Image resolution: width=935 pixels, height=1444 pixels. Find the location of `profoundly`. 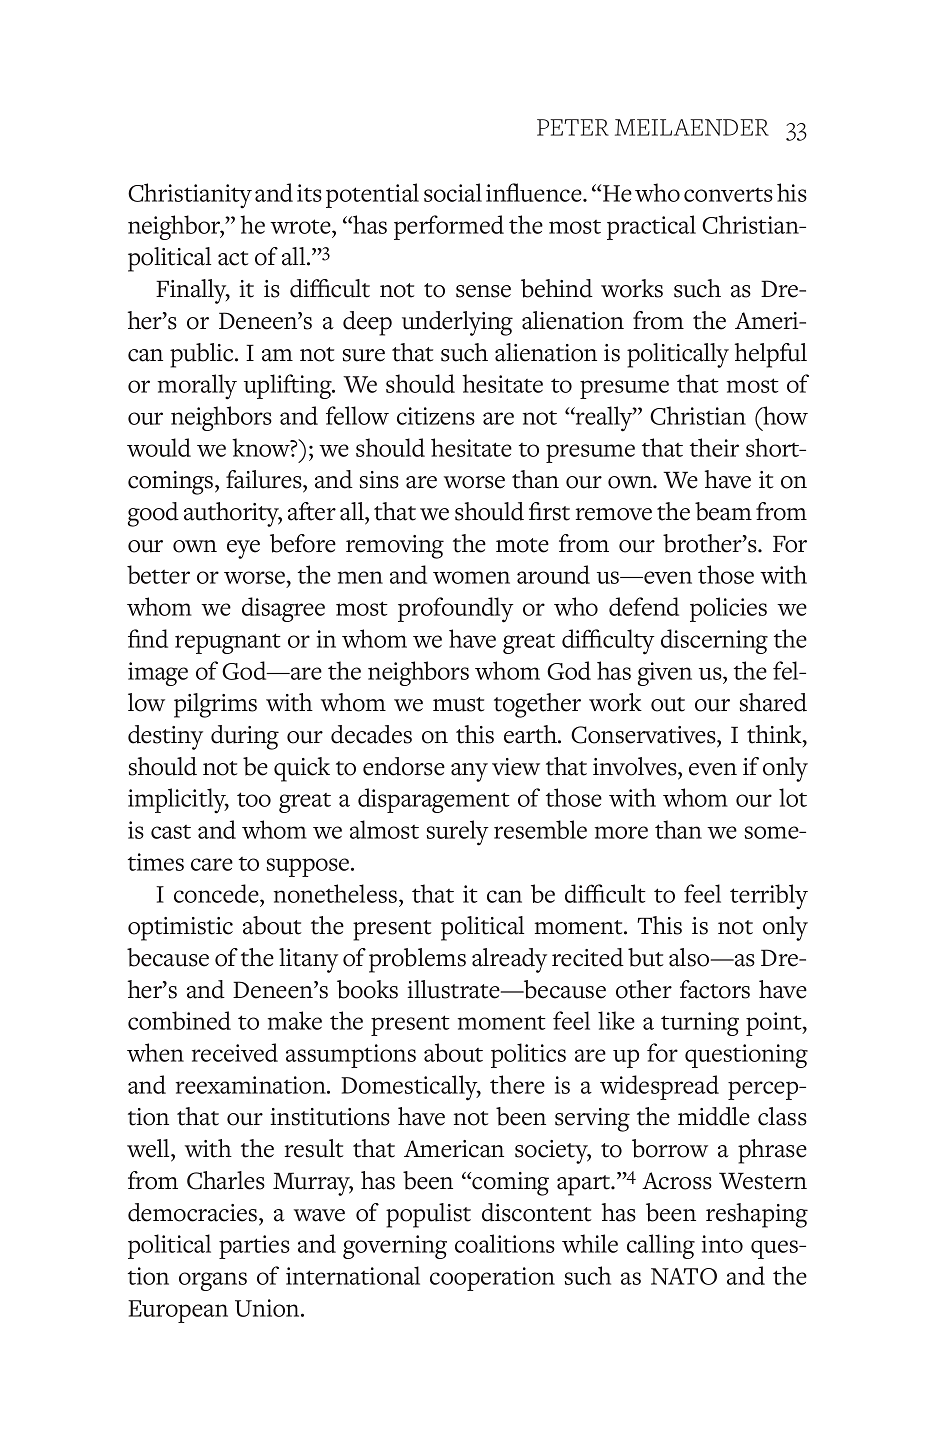

profoundly is located at coordinates (456, 610).
